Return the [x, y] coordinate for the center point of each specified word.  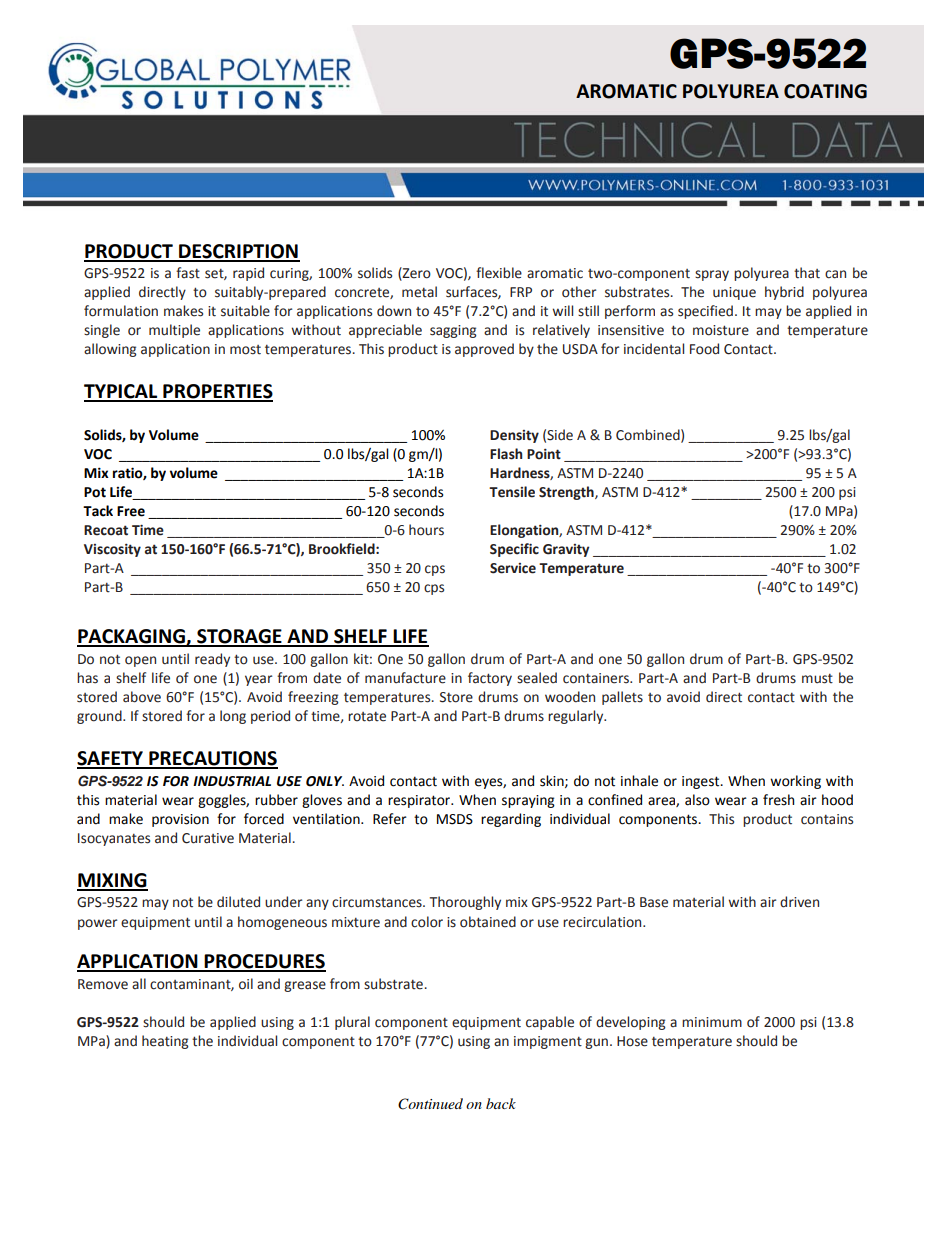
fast [188, 273]
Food [704, 349]
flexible [499, 273]
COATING [825, 91]
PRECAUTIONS [212, 759]
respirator [420, 801]
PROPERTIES [217, 392]
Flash [506, 454]
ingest [702, 782]
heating [165, 1042]
